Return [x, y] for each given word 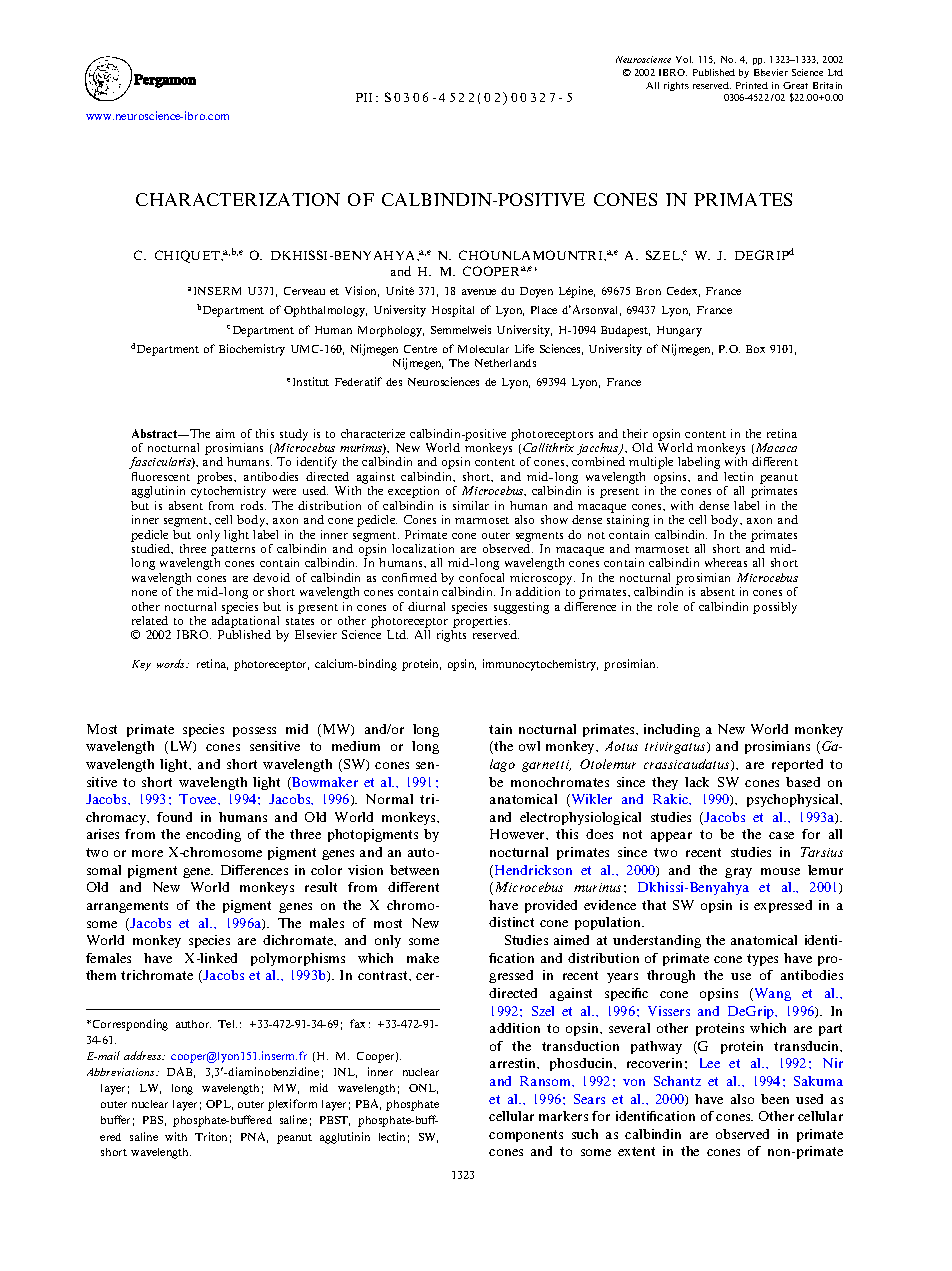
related [150, 620]
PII [364, 97]
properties [480, 623]
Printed [752, 85]
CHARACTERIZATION [238, 199]
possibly [775, 608]
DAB [181, 1072]
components [526, 1136]
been [775, 1099]
